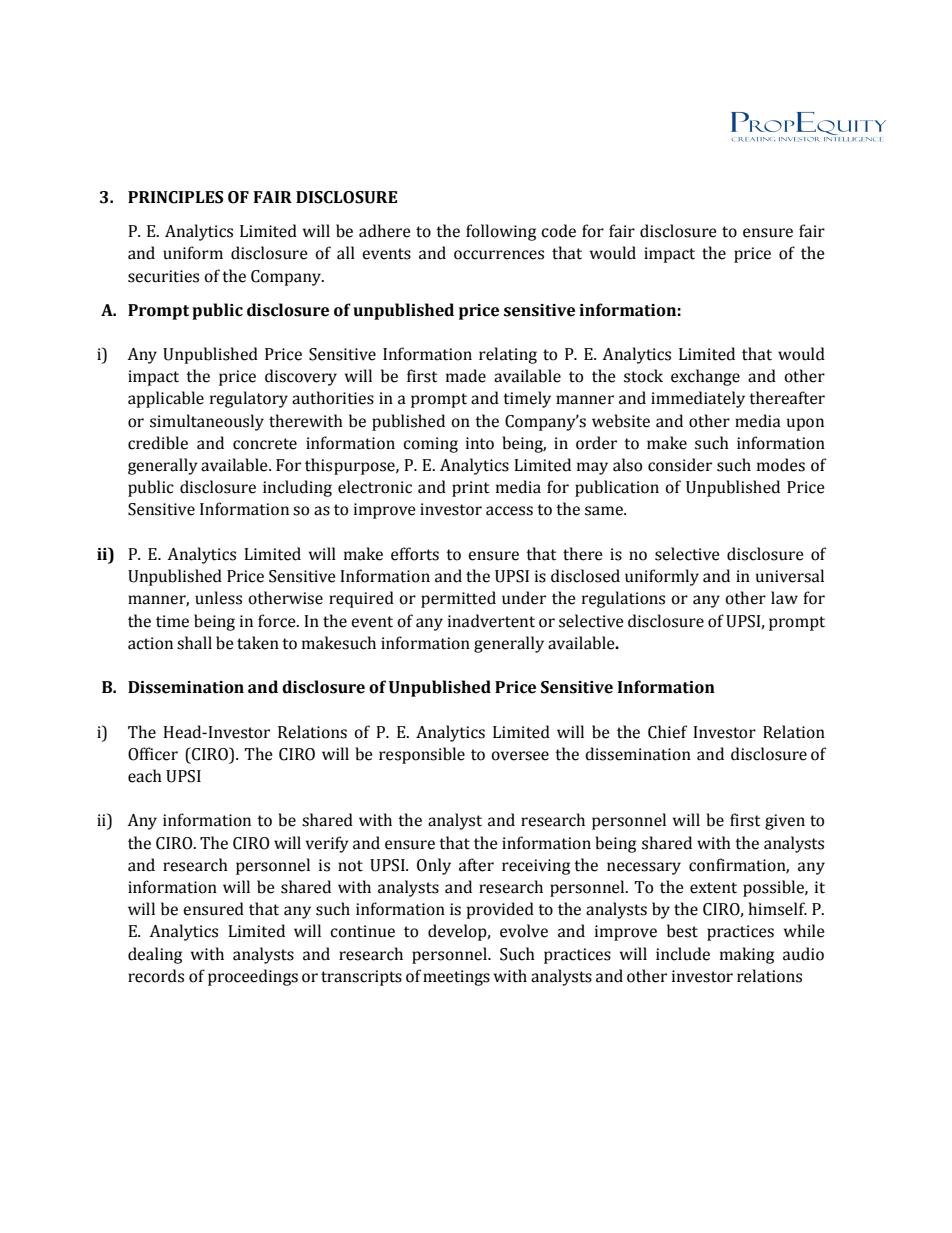 Image resolution: width=952 pixels, height=1233 pixels. I want to click on proceedings, so click(253, 977).
